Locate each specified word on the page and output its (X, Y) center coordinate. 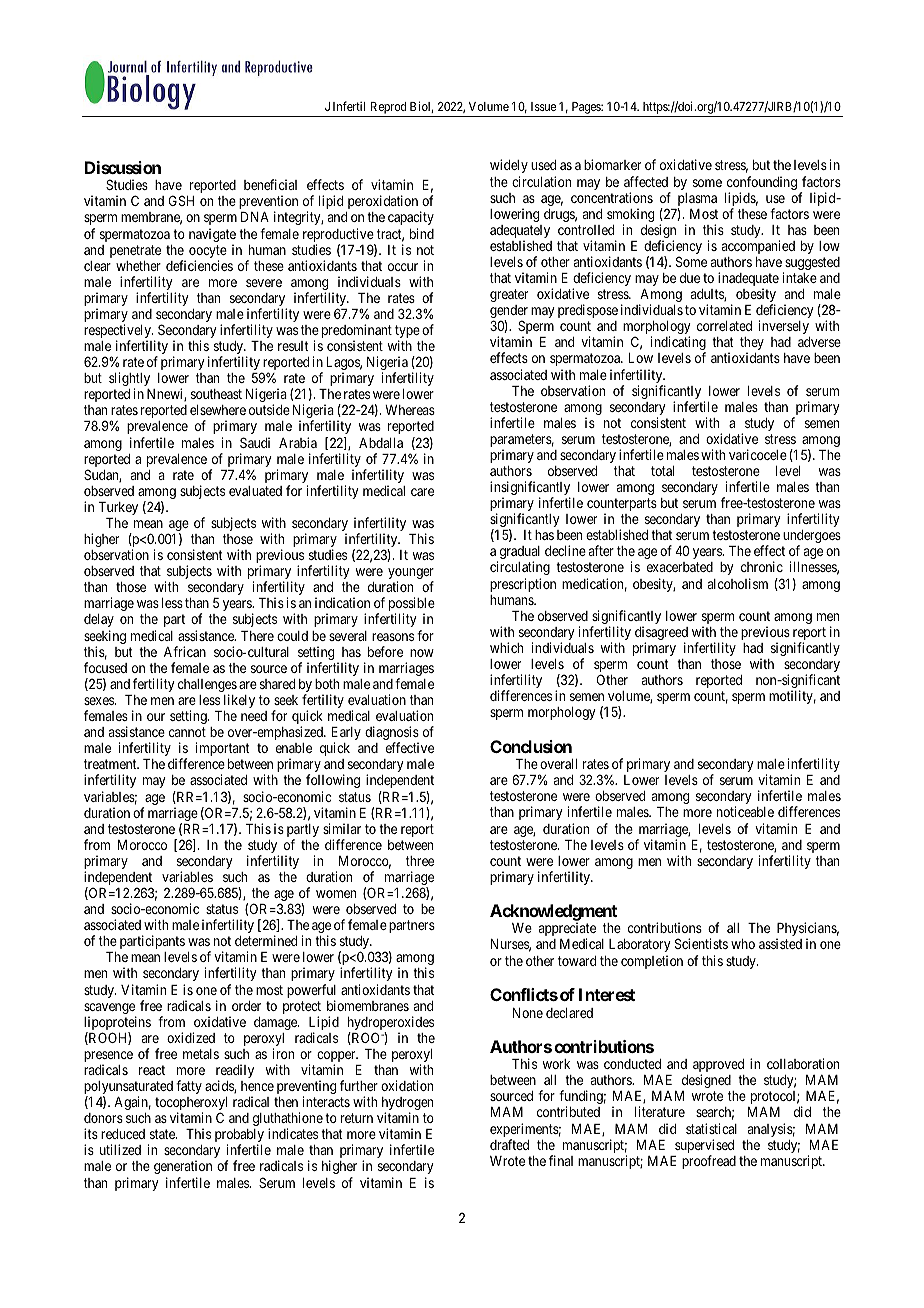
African (185, 651)
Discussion (123, 167)
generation (183, 1167)
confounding (762, 184)
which (506, 647)
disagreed (661, 634)
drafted (509, 1144)
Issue (543, 106)
